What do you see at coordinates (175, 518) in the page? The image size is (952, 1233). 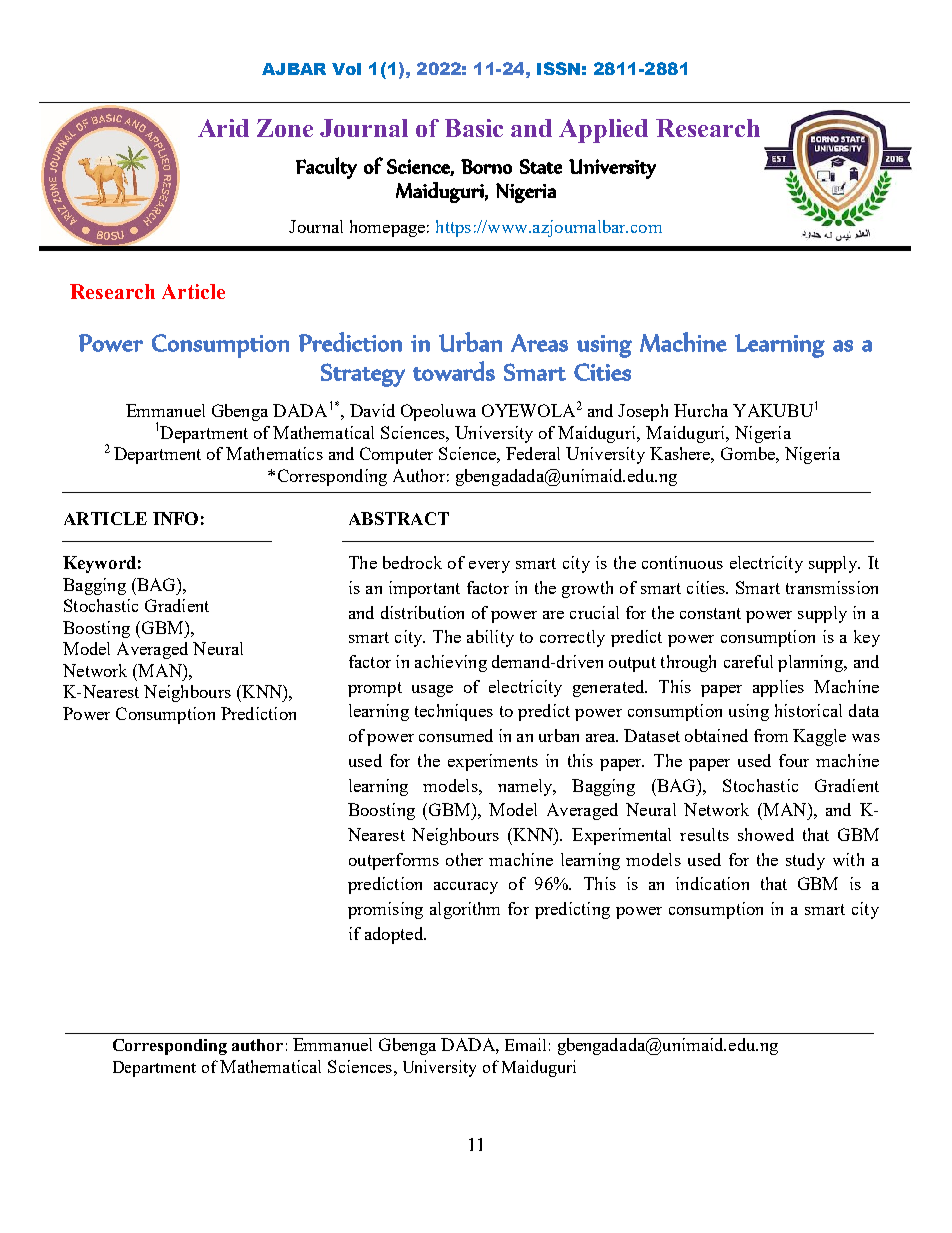 I see `INFO` at bounding box center [175, 518].
